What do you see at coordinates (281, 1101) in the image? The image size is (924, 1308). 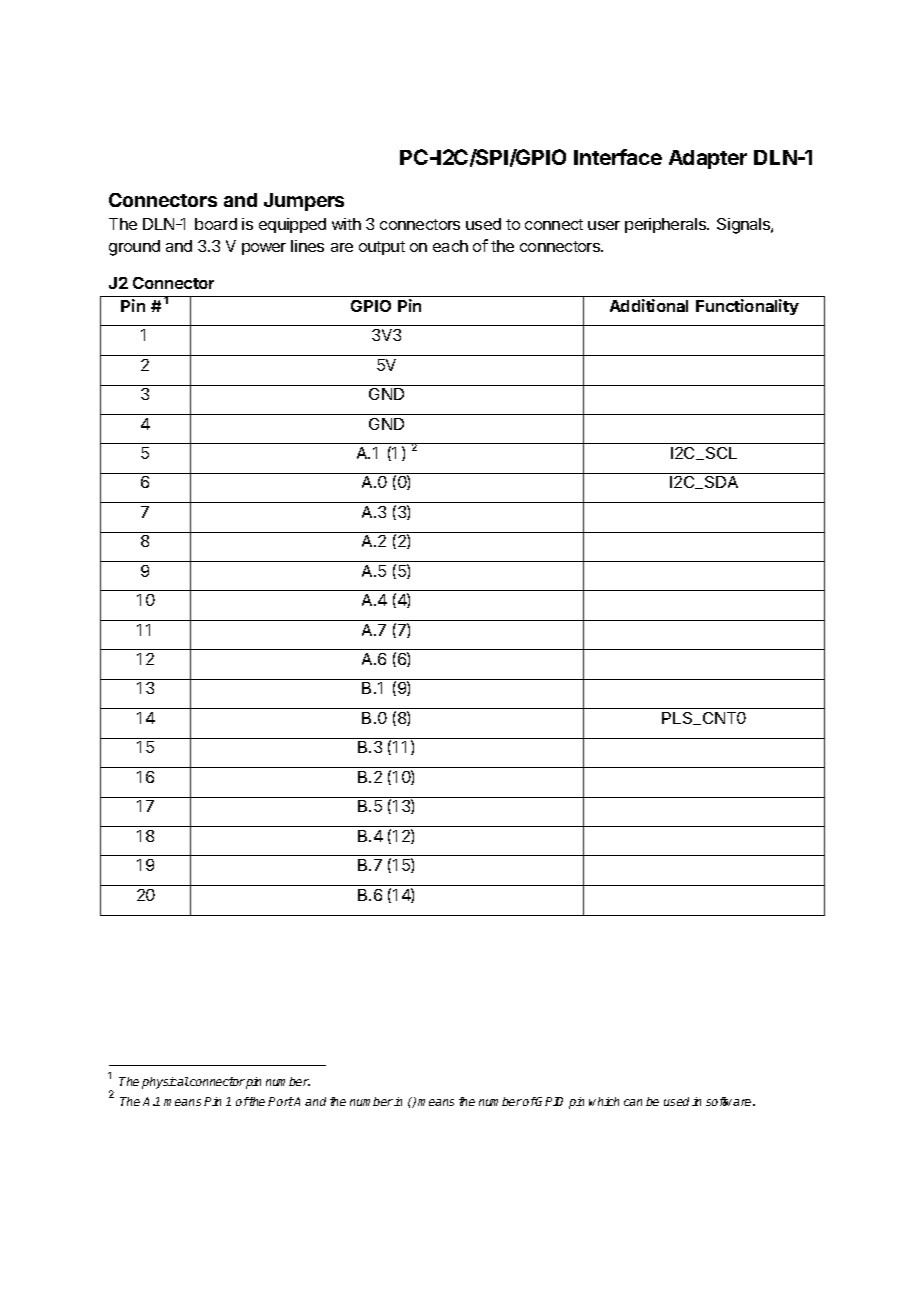 I see `Port` at bounding box center [281, 1101].
